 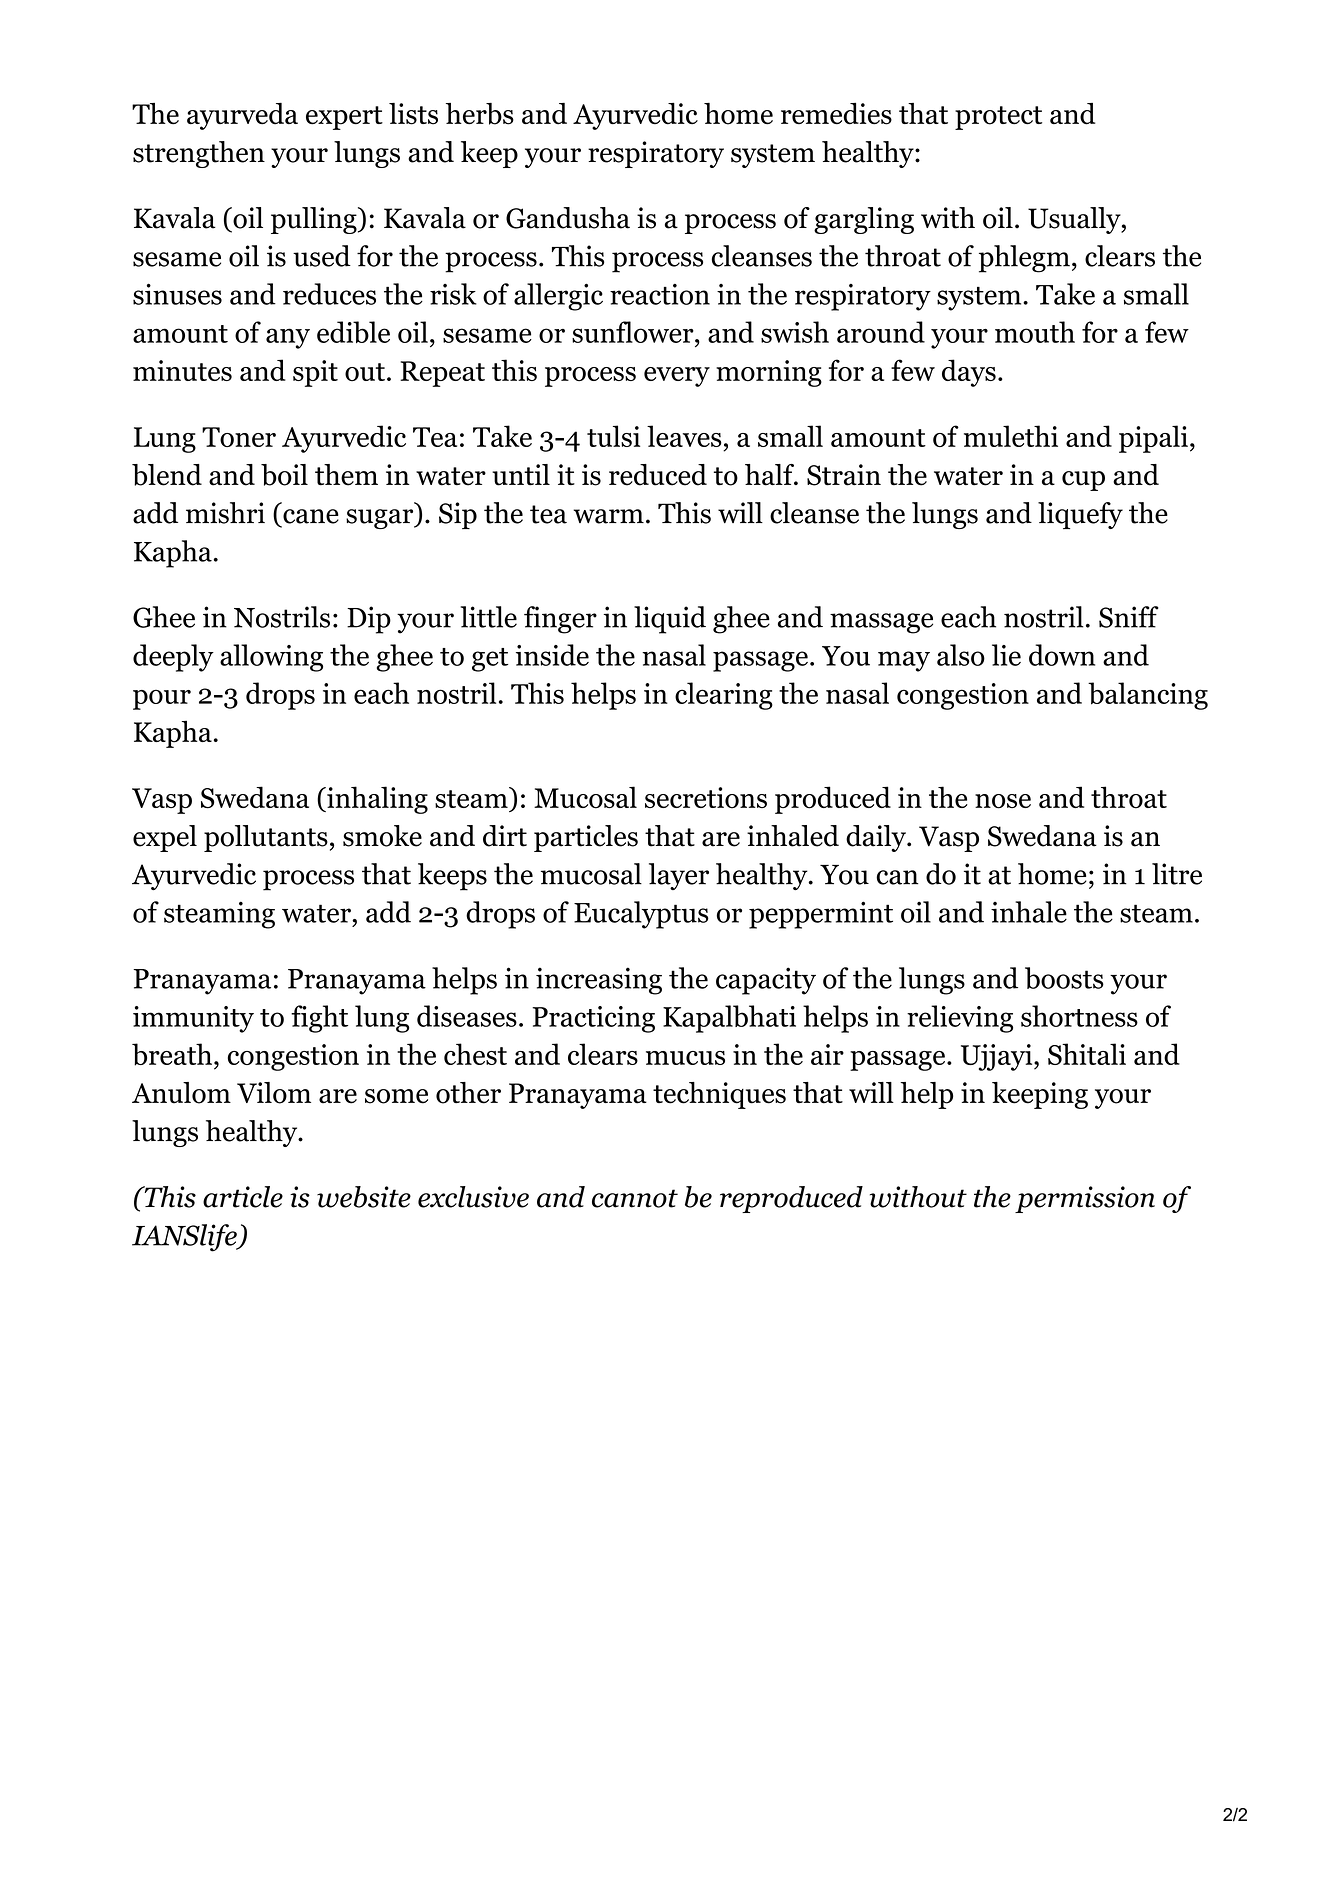 I want to click on secretions, so click(x=706, y=798).
